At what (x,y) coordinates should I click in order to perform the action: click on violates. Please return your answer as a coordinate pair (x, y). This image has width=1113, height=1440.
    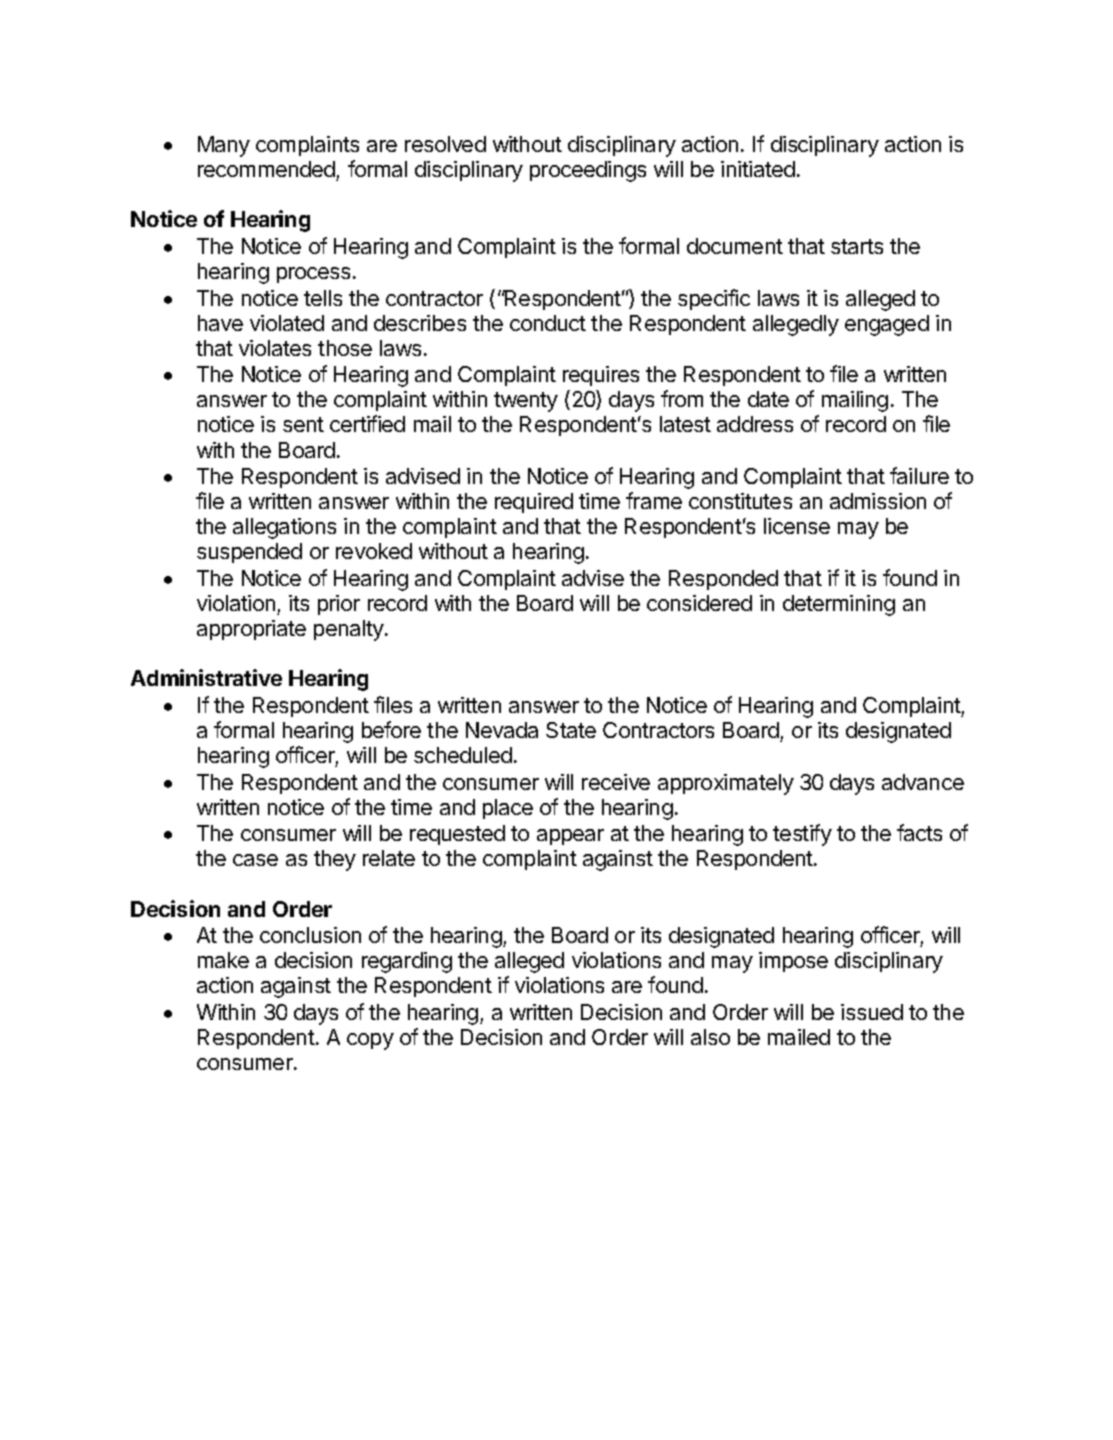
    Looking at the image, I should click on (275, 348).
